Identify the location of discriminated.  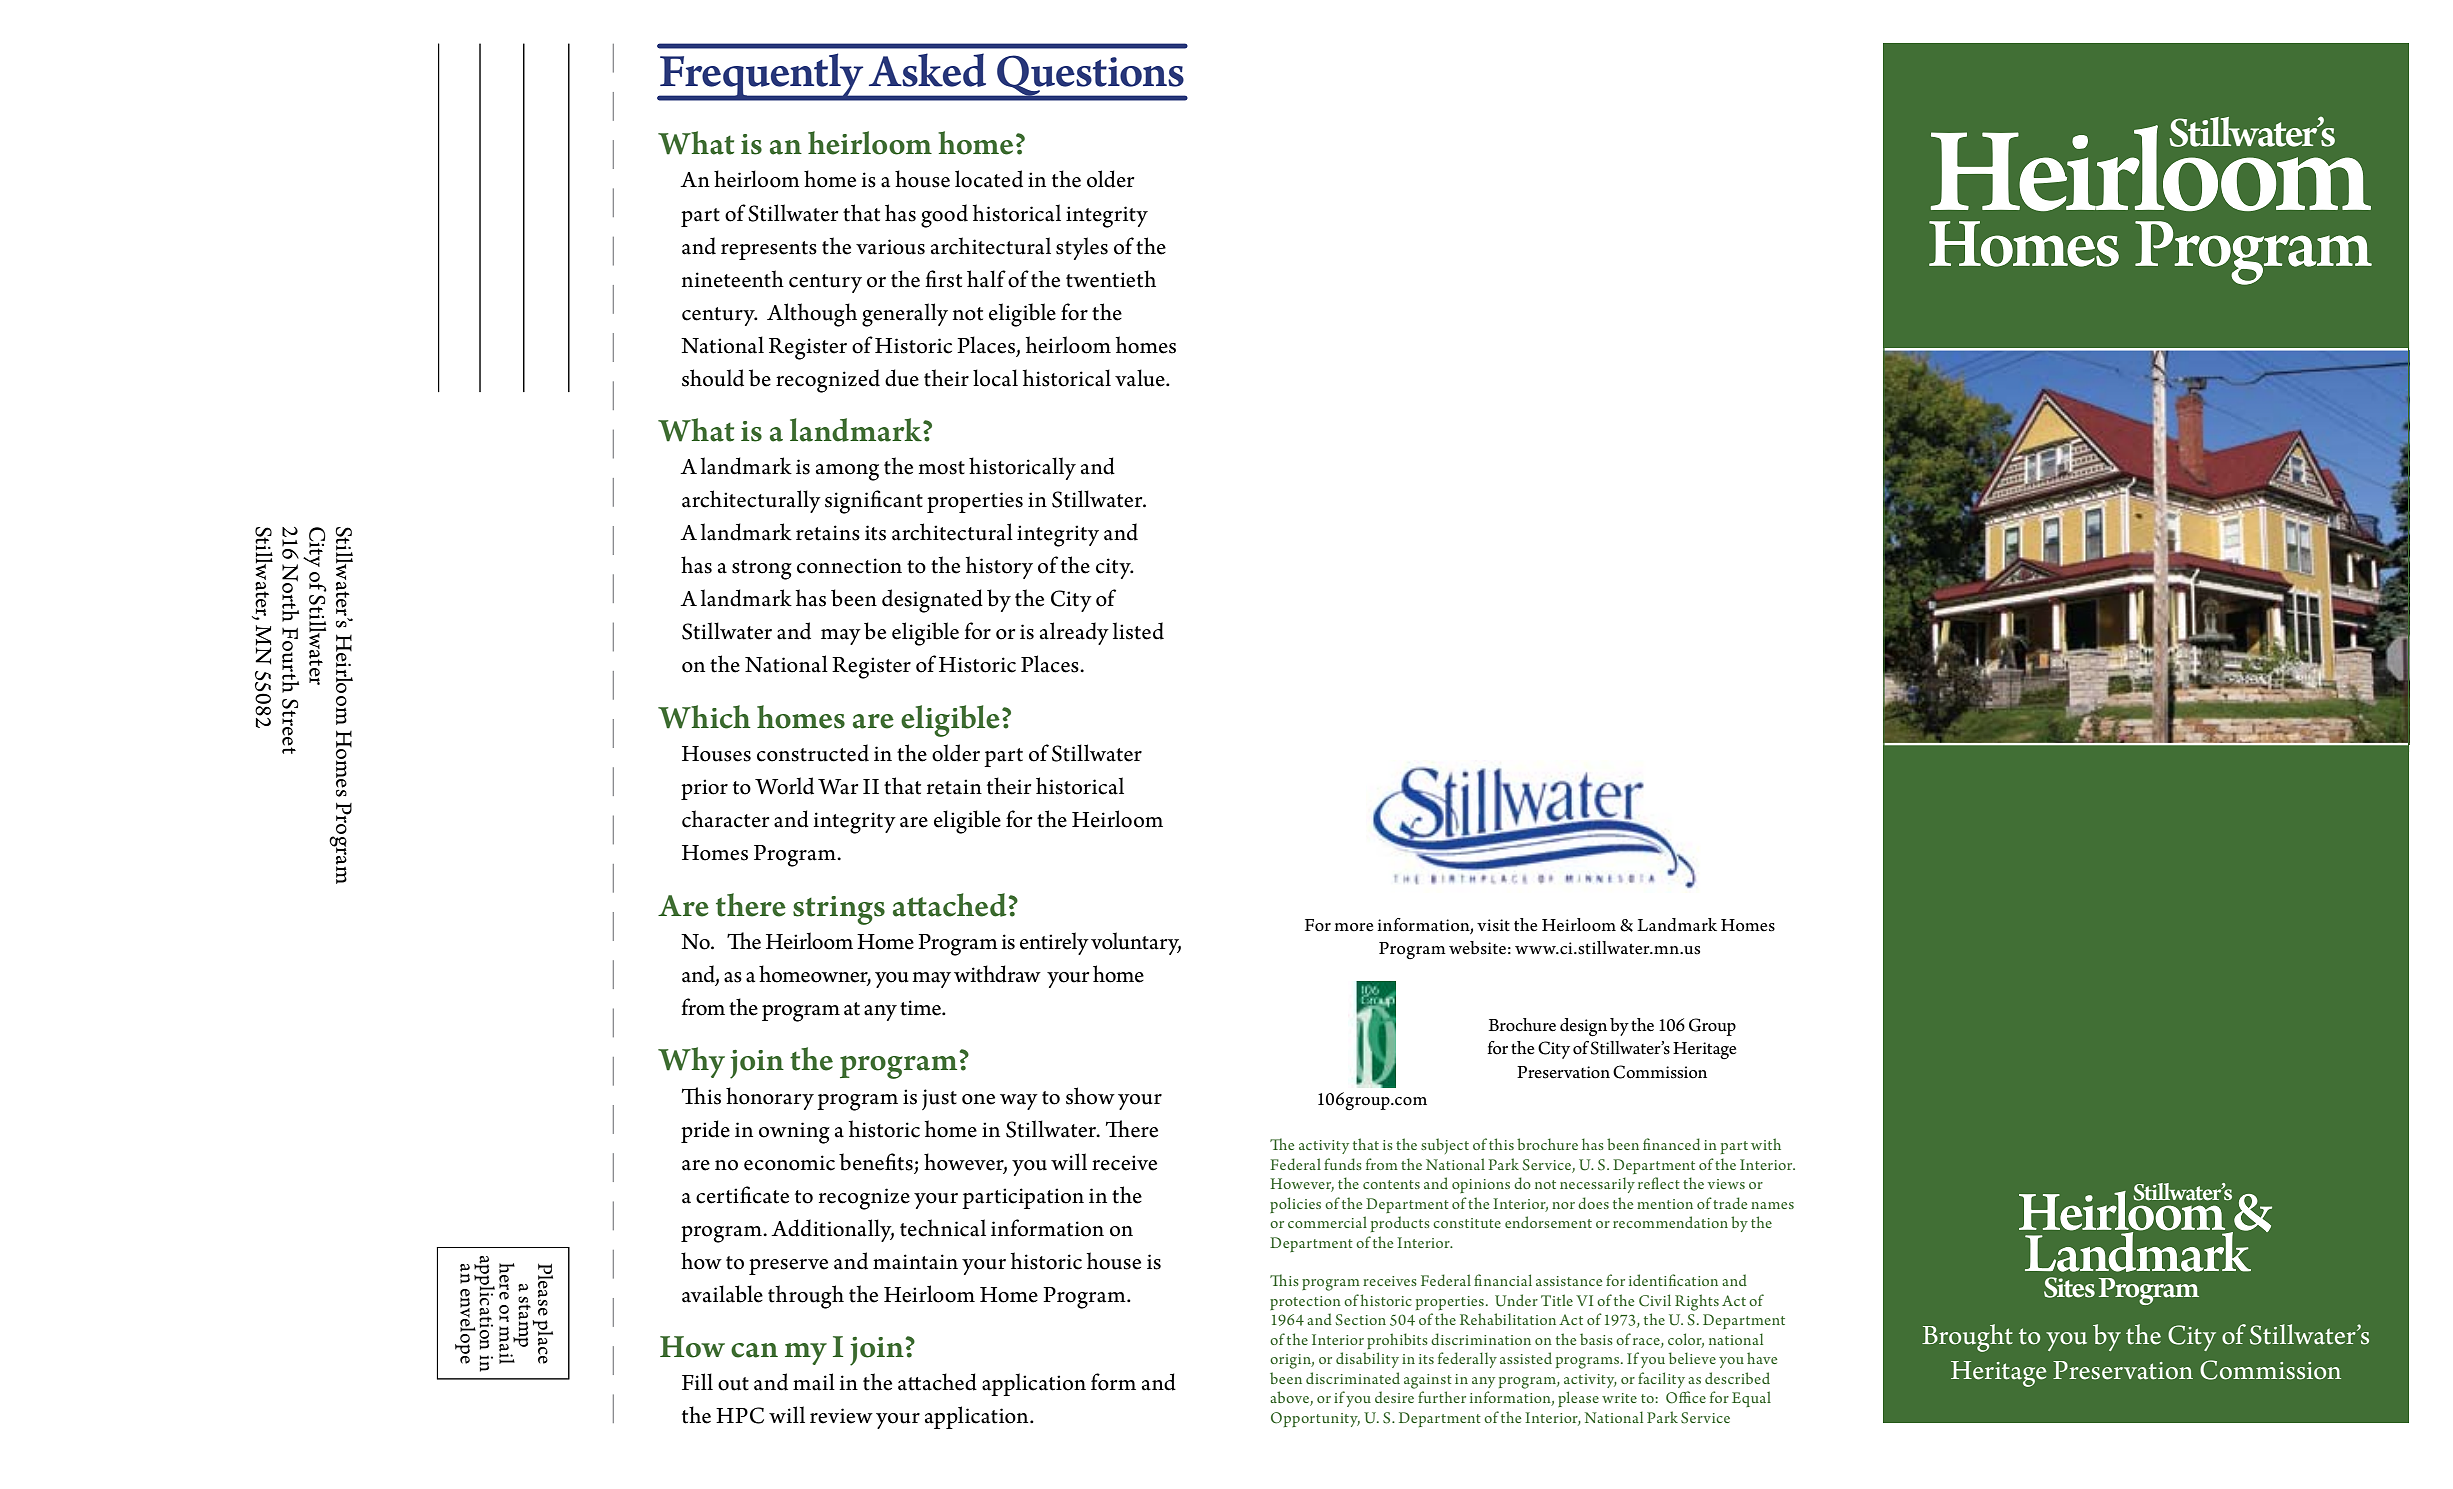
(1353, 1378).
